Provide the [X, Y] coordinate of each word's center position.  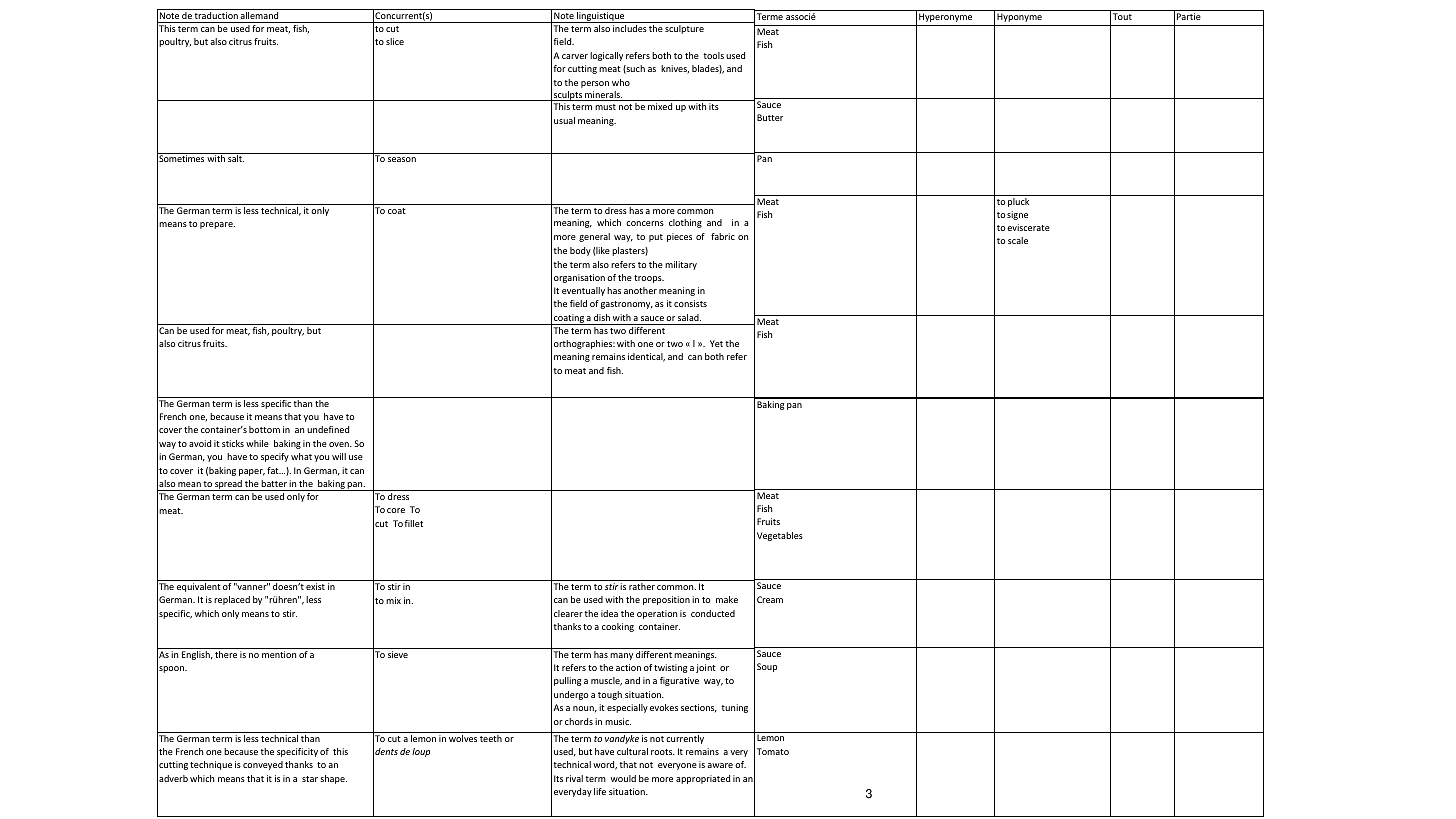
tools [713, 55]
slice [395, 41]
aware [720, 765]
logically [606, 56]
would [623, 778]
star [310, 779]
